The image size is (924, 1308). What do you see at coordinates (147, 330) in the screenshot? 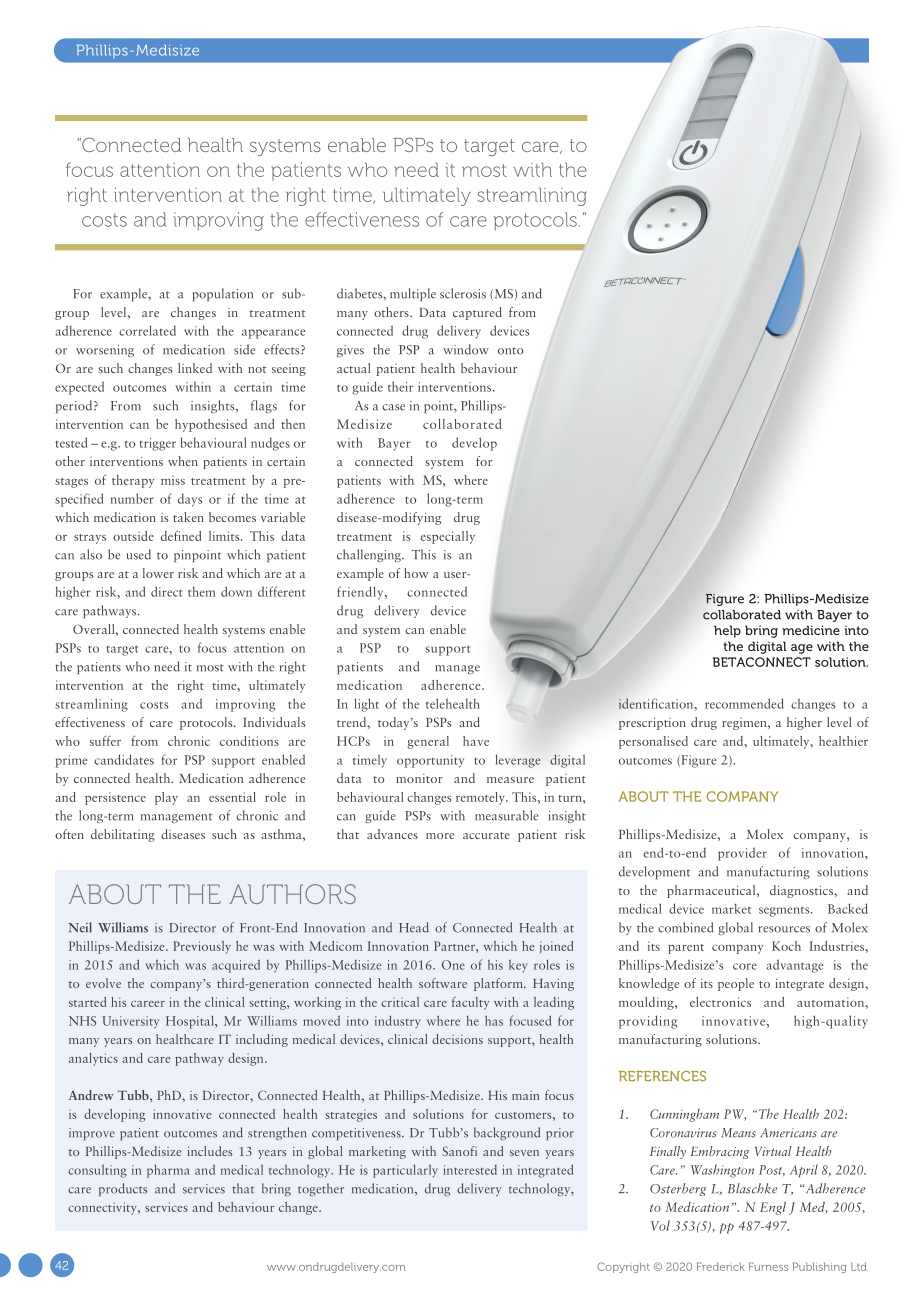
I see `correlated` at bounding box center [147, 330].
